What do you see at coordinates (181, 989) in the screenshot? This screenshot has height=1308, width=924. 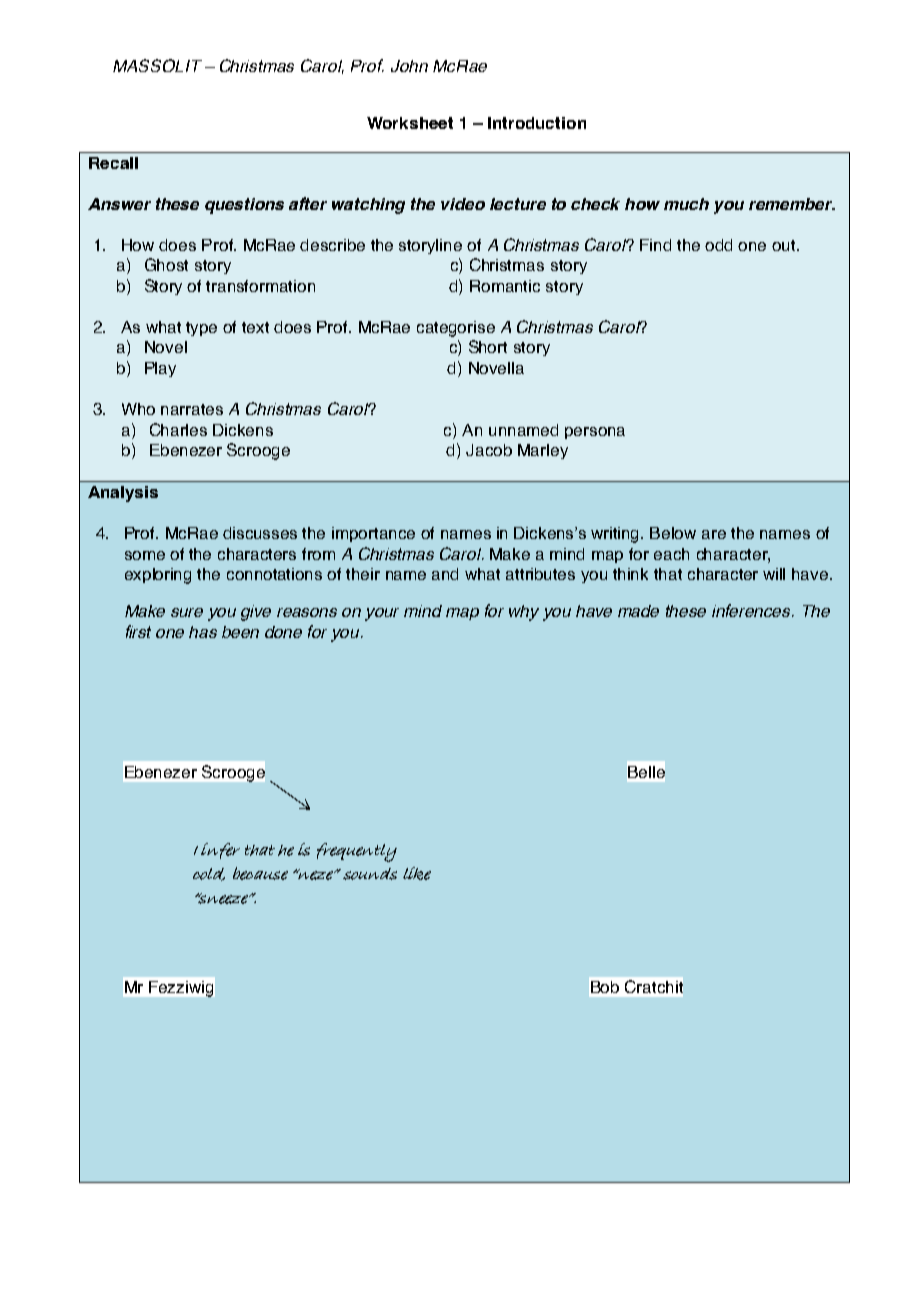 I see `Fezziwig` at bounding box center [181, 989].
